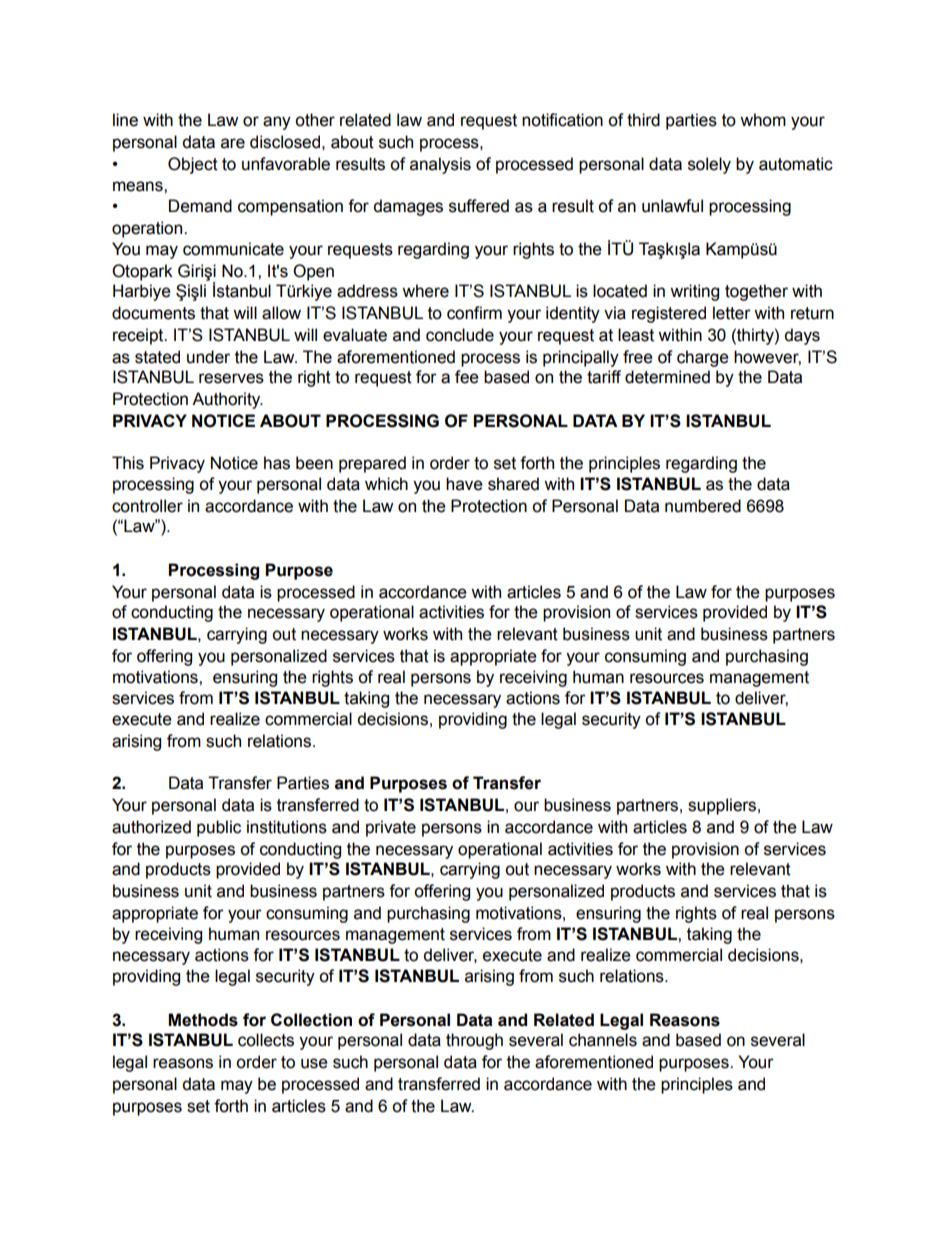 This screenshot has height=1233, width=952. I want to click on solely, so click(709, 165).
